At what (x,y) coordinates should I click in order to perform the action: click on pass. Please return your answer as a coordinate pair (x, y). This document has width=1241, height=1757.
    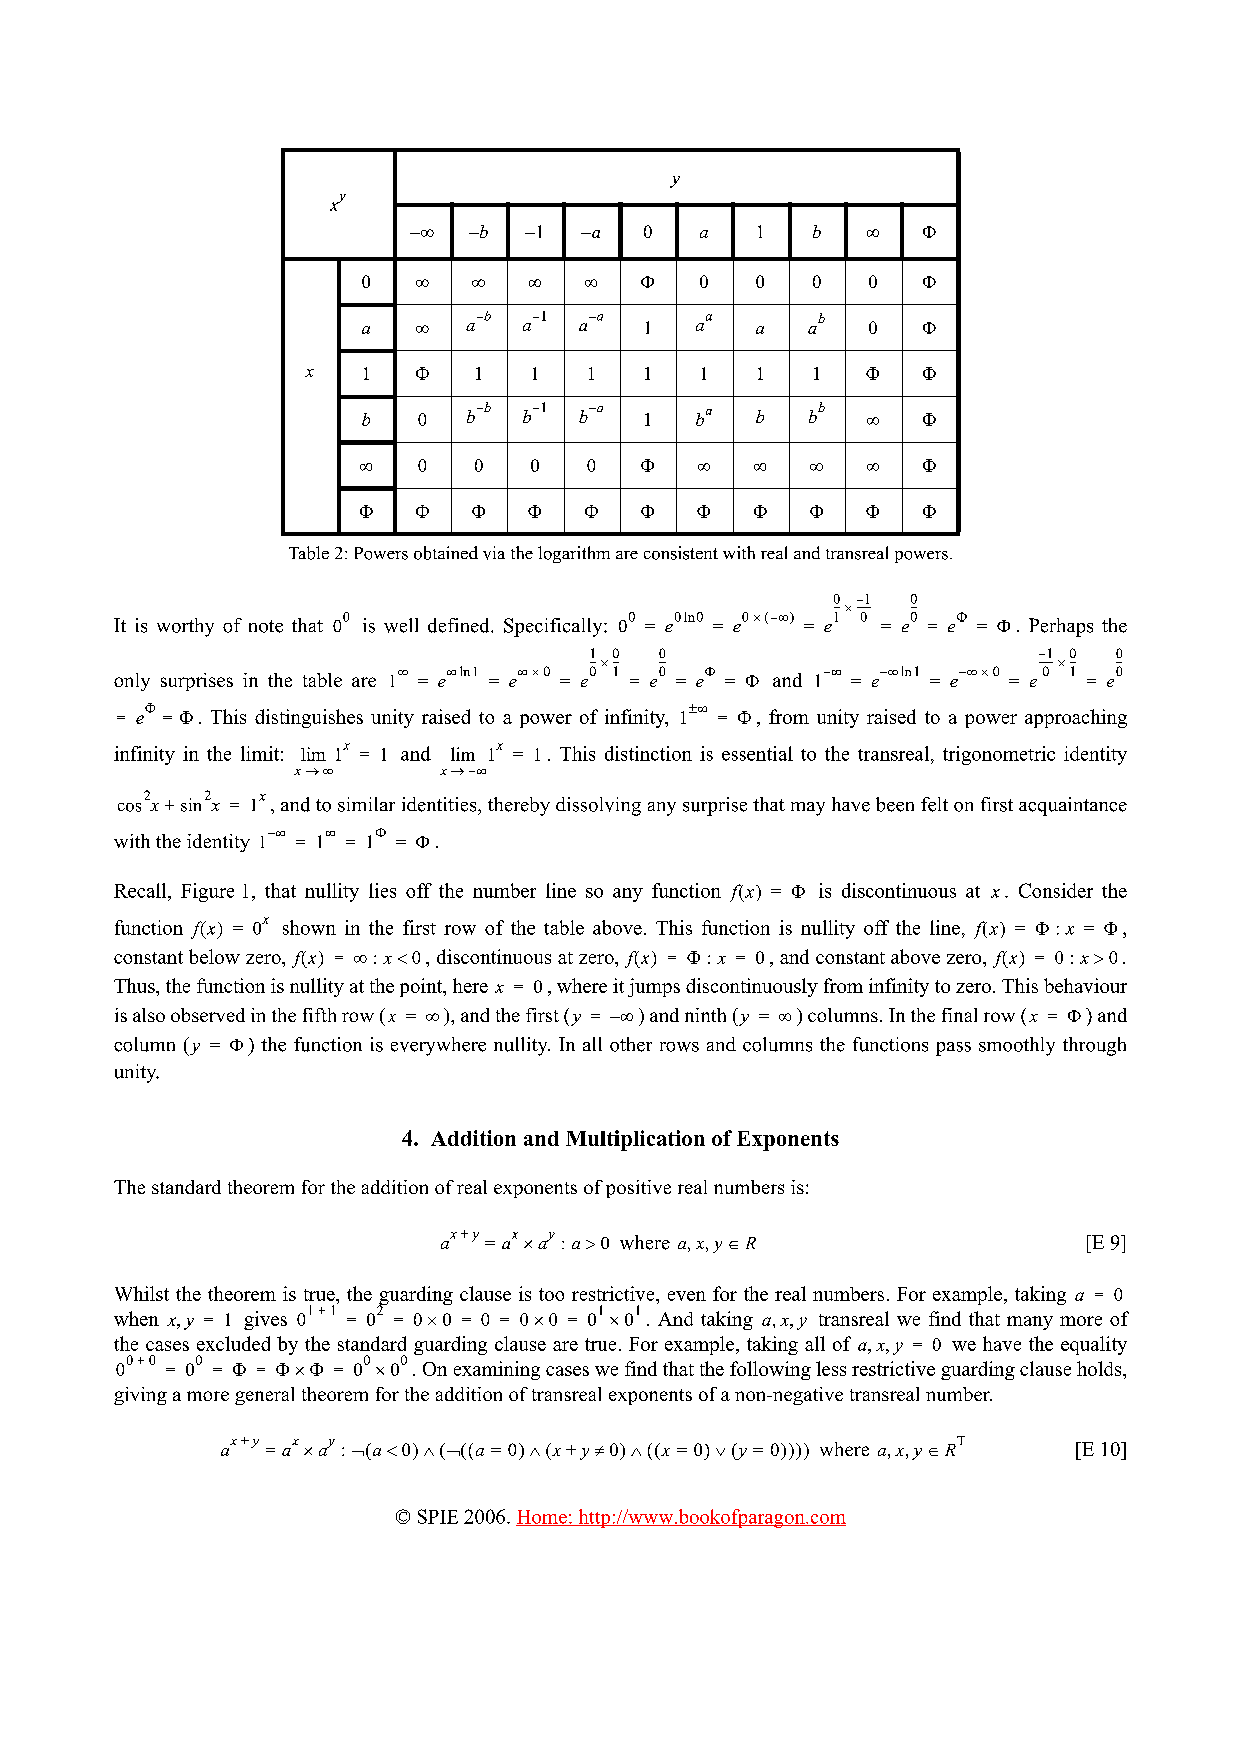
    Looking at the image, I should click on (953, 1049).
